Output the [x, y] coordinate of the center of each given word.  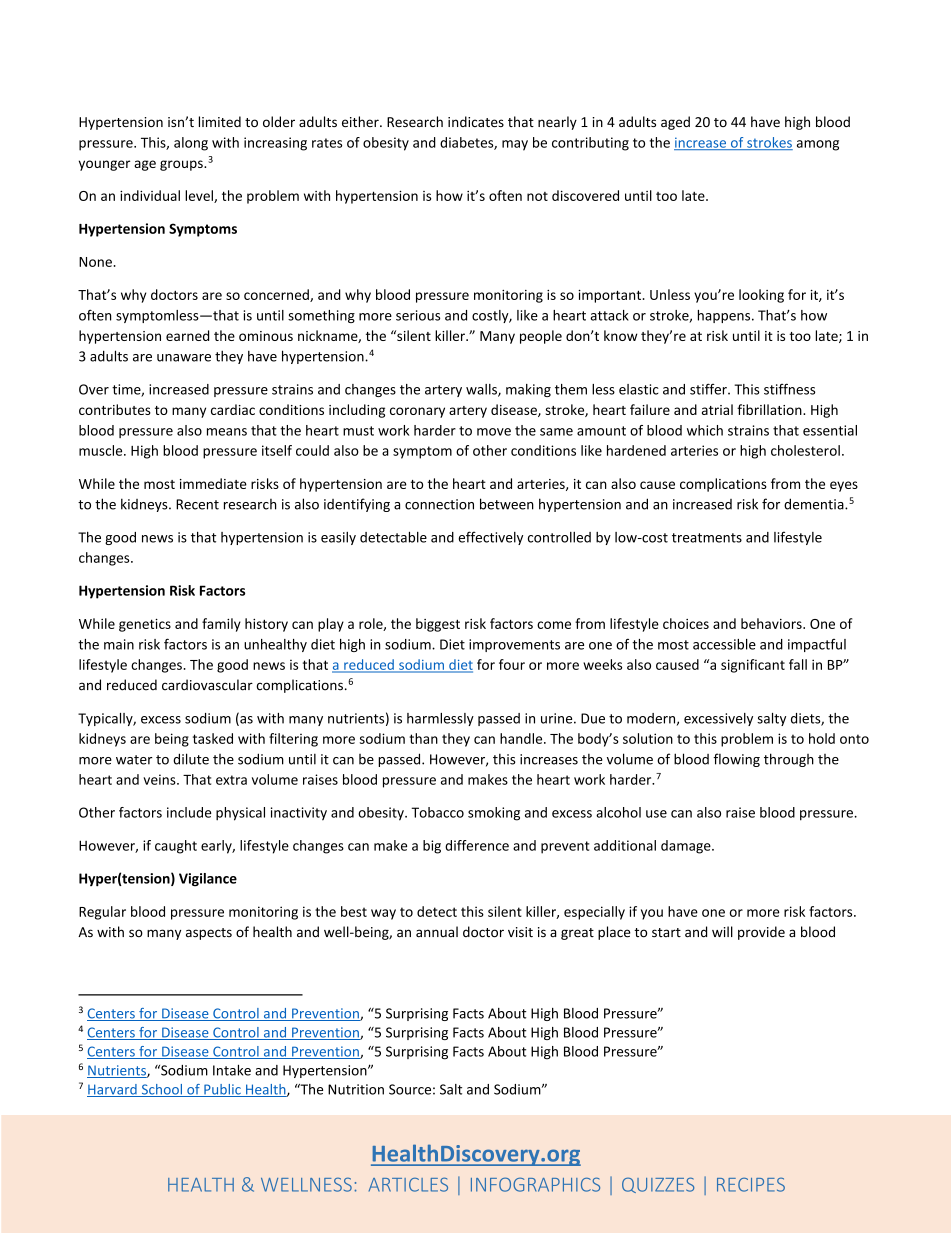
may [515, 145]
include [189, 812]
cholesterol [805, 450]
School [161, 1090]
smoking [494, 814]
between [507, 504]
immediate [213, 483]
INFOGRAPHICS [535, 1184]
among [818, 145]
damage [687, 847]
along [191, 144]
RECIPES [751, 1184]
